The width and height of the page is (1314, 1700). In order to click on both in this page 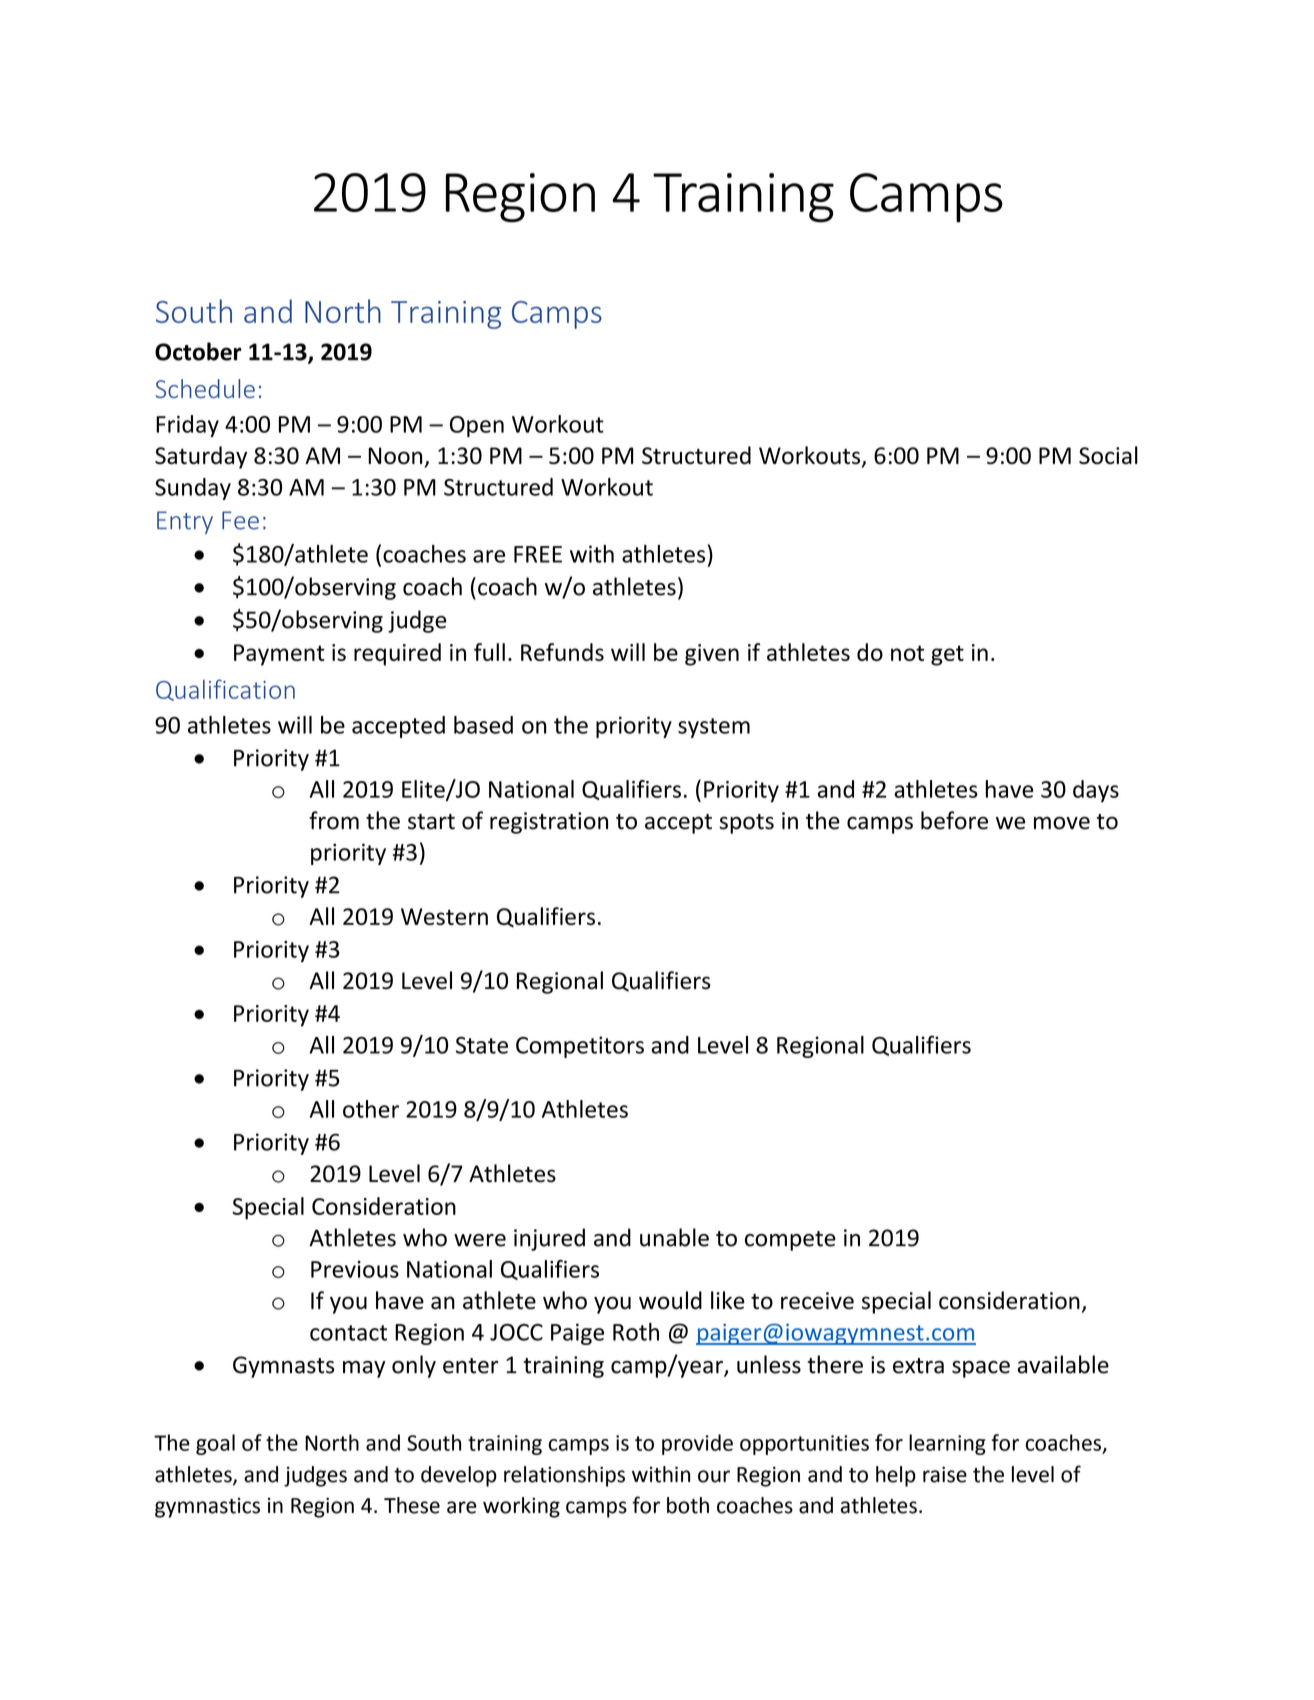, I will do `click(688, 1505)`.
